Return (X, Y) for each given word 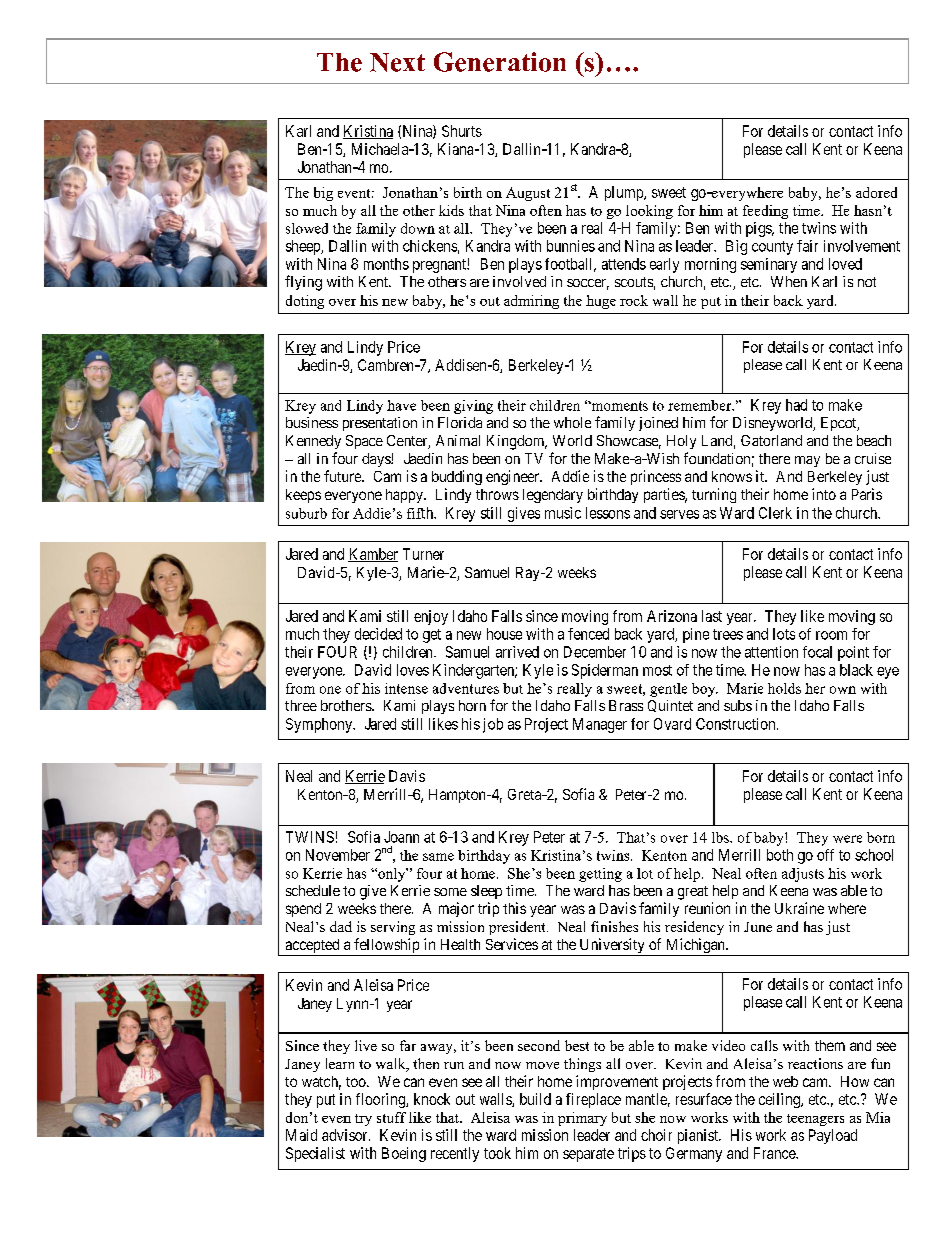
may (807, 461)
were (847, 839)
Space (364, 442)
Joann (401, 837)
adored (876, 192)
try (363, 1120)
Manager (600, 725)
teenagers (815, 1120)
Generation (500, 62)
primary (582, 1119)
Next (397, 62)
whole (572, 422)
